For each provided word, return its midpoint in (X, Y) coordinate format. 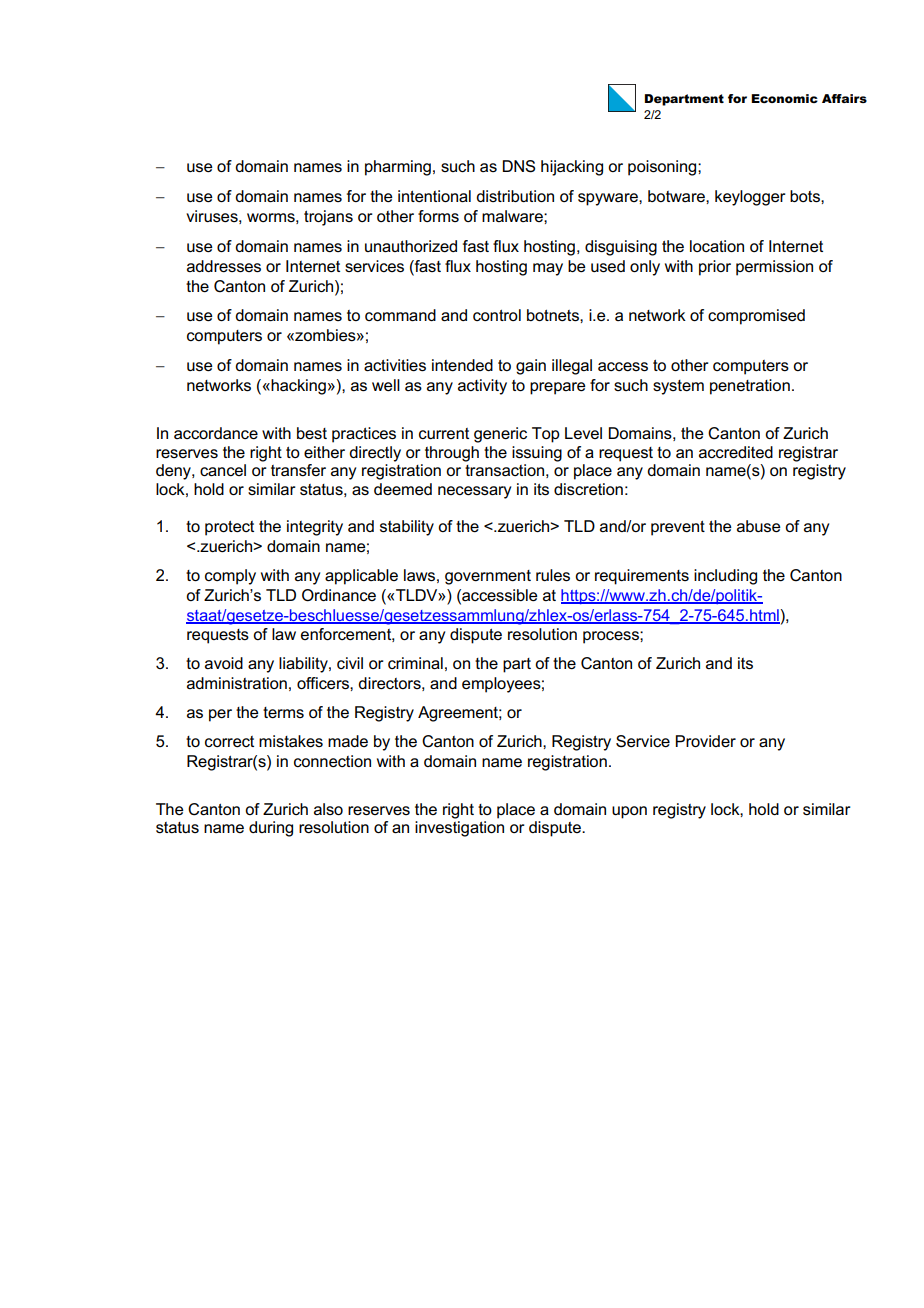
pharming (398, 168)
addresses (224, 266)
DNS (519, 166)
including (725, 577)
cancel (223, 470)
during (271, 829)
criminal (415, 663)
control (497, 315)
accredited (736, 452)
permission (774, 268)
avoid (224, 663)
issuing (537, 454)
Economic (784, 98)
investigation (459, 829)
